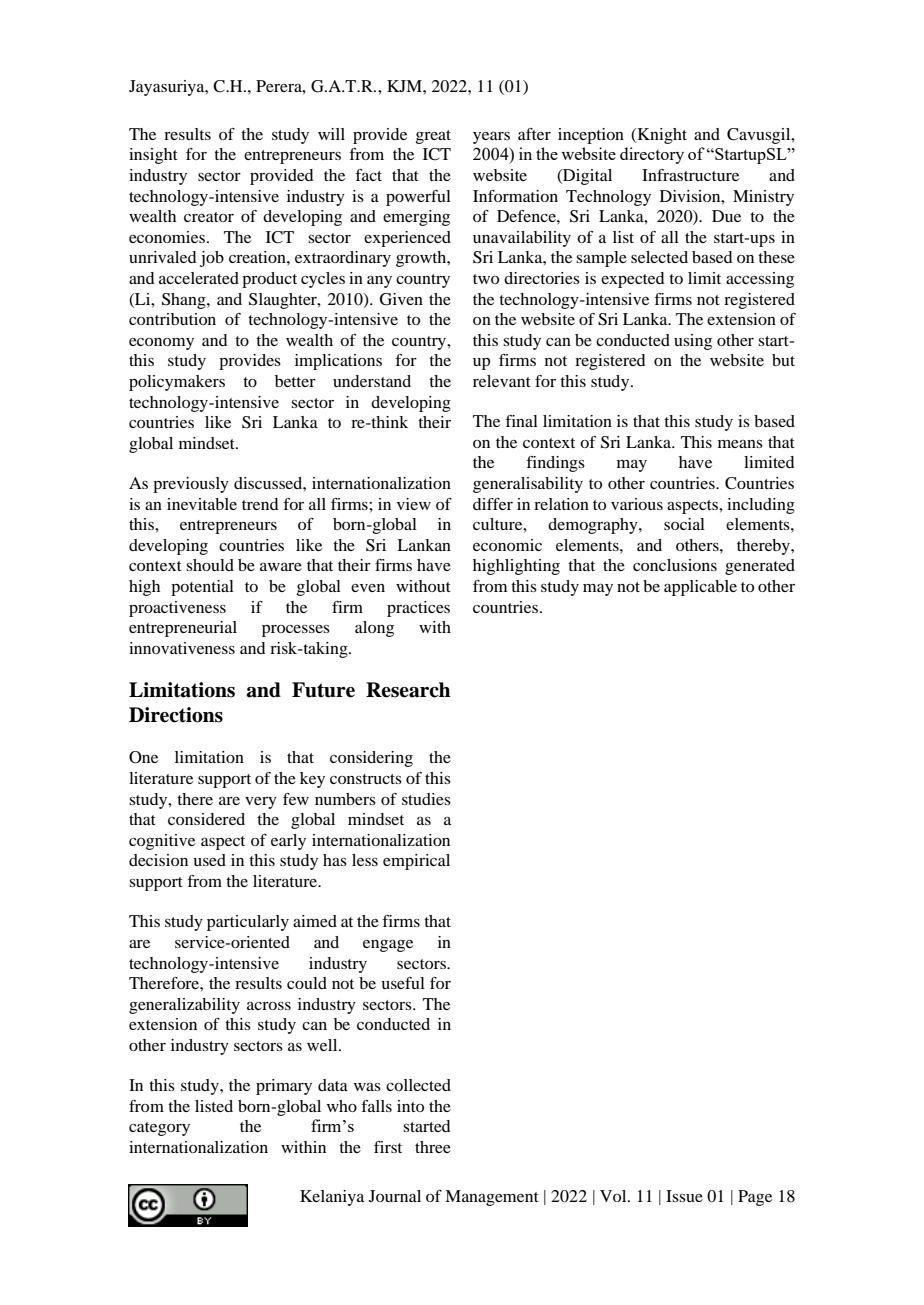  What do you see at coordinates (248, 923) in the screenshot?
I see `particularly` at bounding box center [248, 923].
